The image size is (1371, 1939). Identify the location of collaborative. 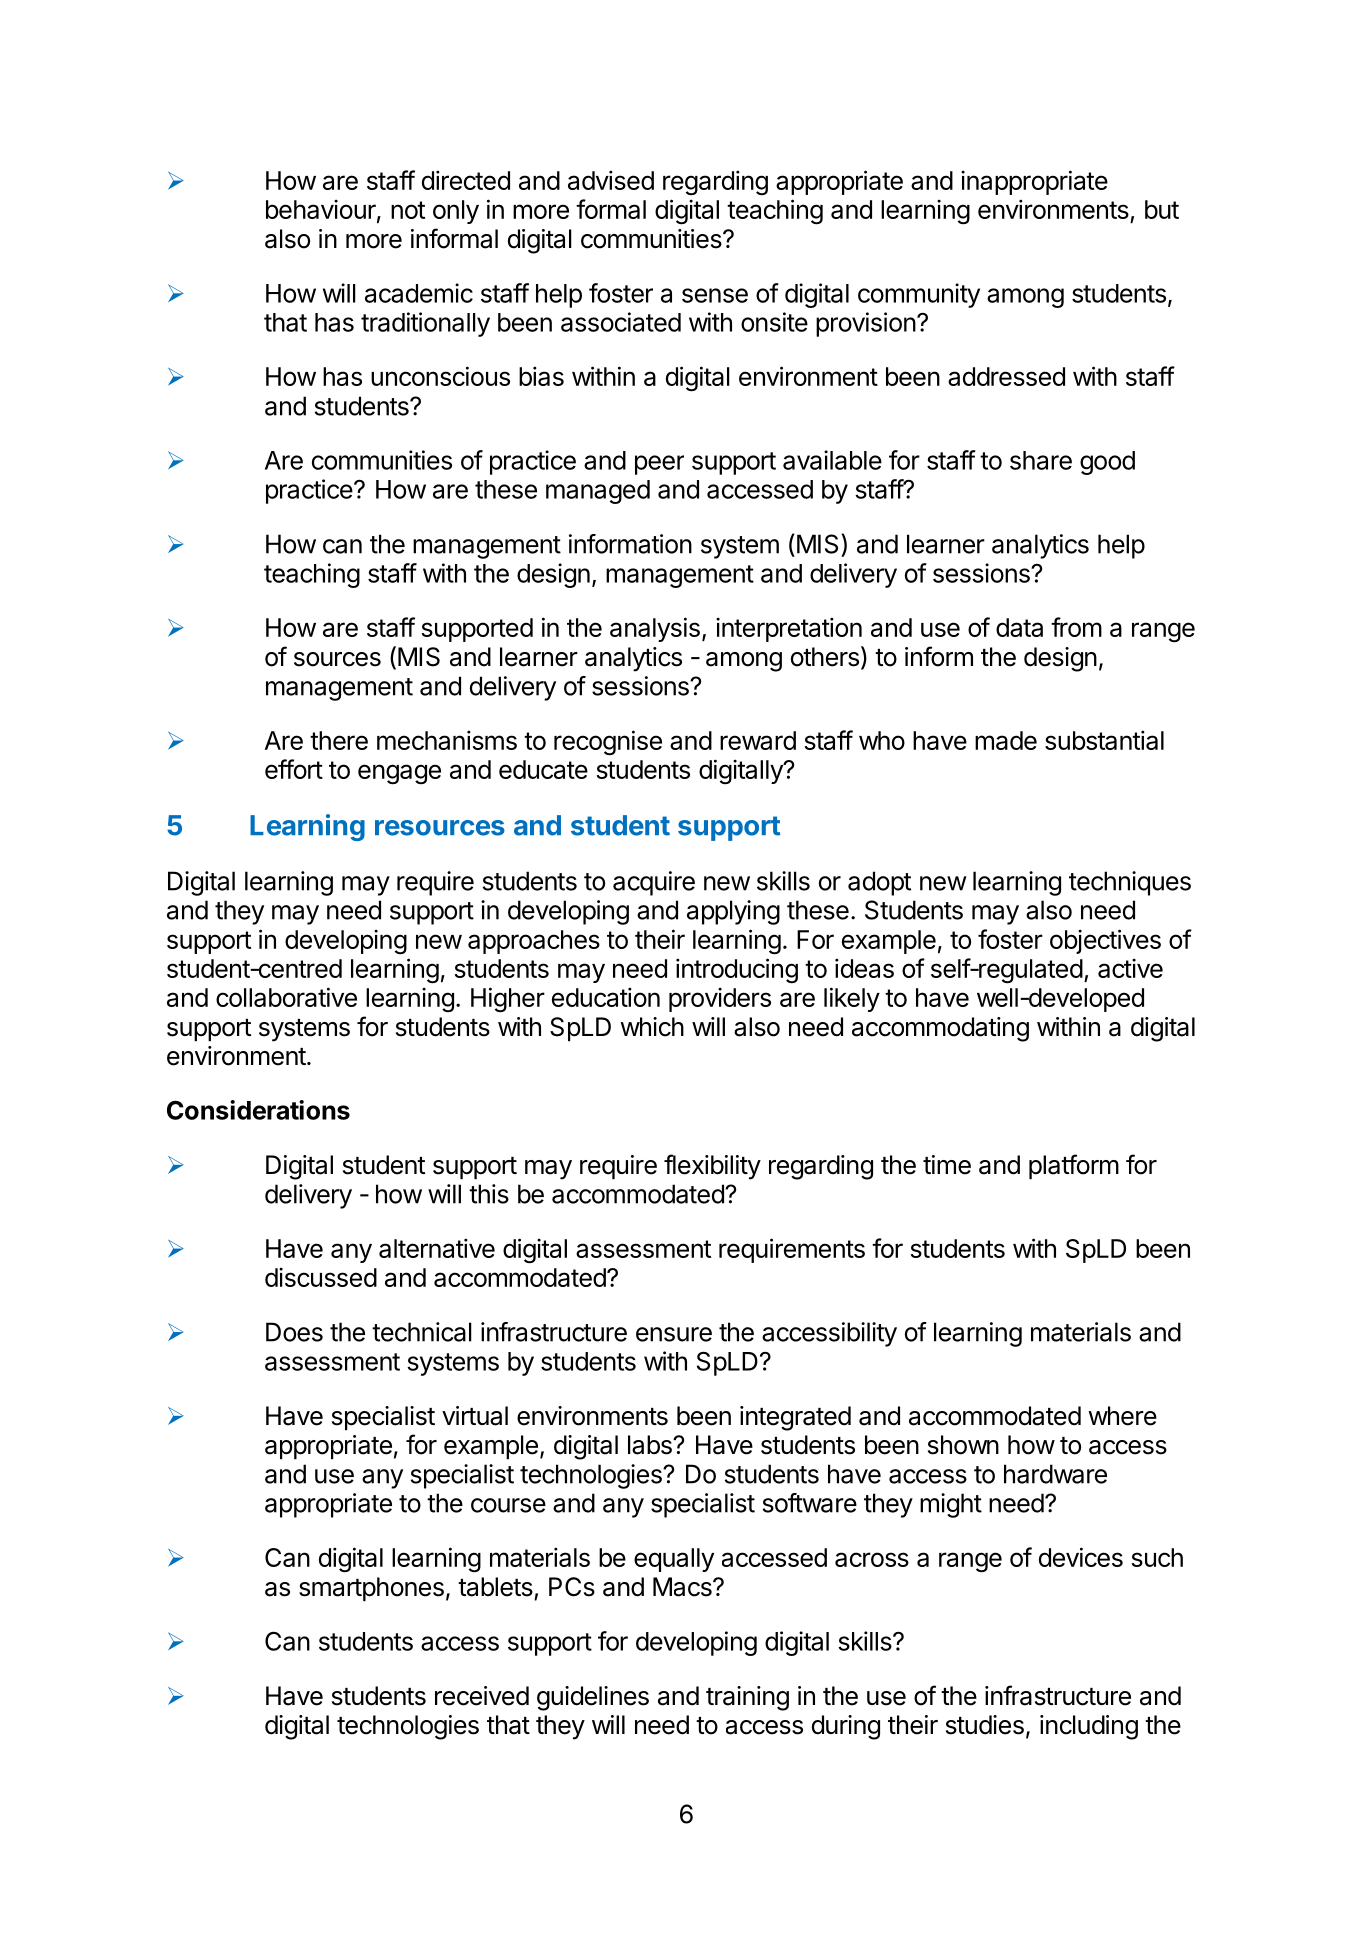
(286, 997).
